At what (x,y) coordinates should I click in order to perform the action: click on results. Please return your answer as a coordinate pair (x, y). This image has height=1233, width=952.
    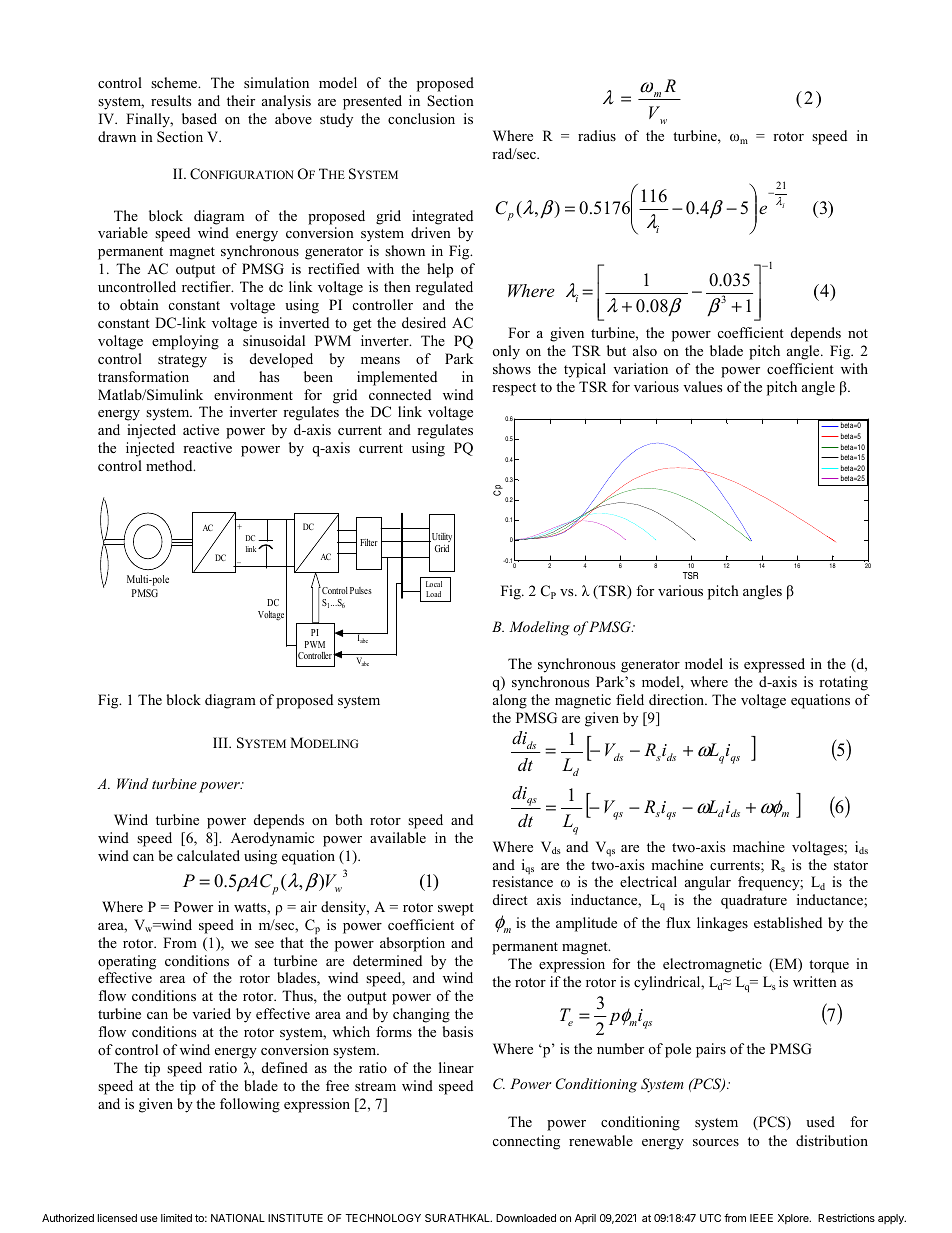
    Looking at the image, I should click on (171, 100).
